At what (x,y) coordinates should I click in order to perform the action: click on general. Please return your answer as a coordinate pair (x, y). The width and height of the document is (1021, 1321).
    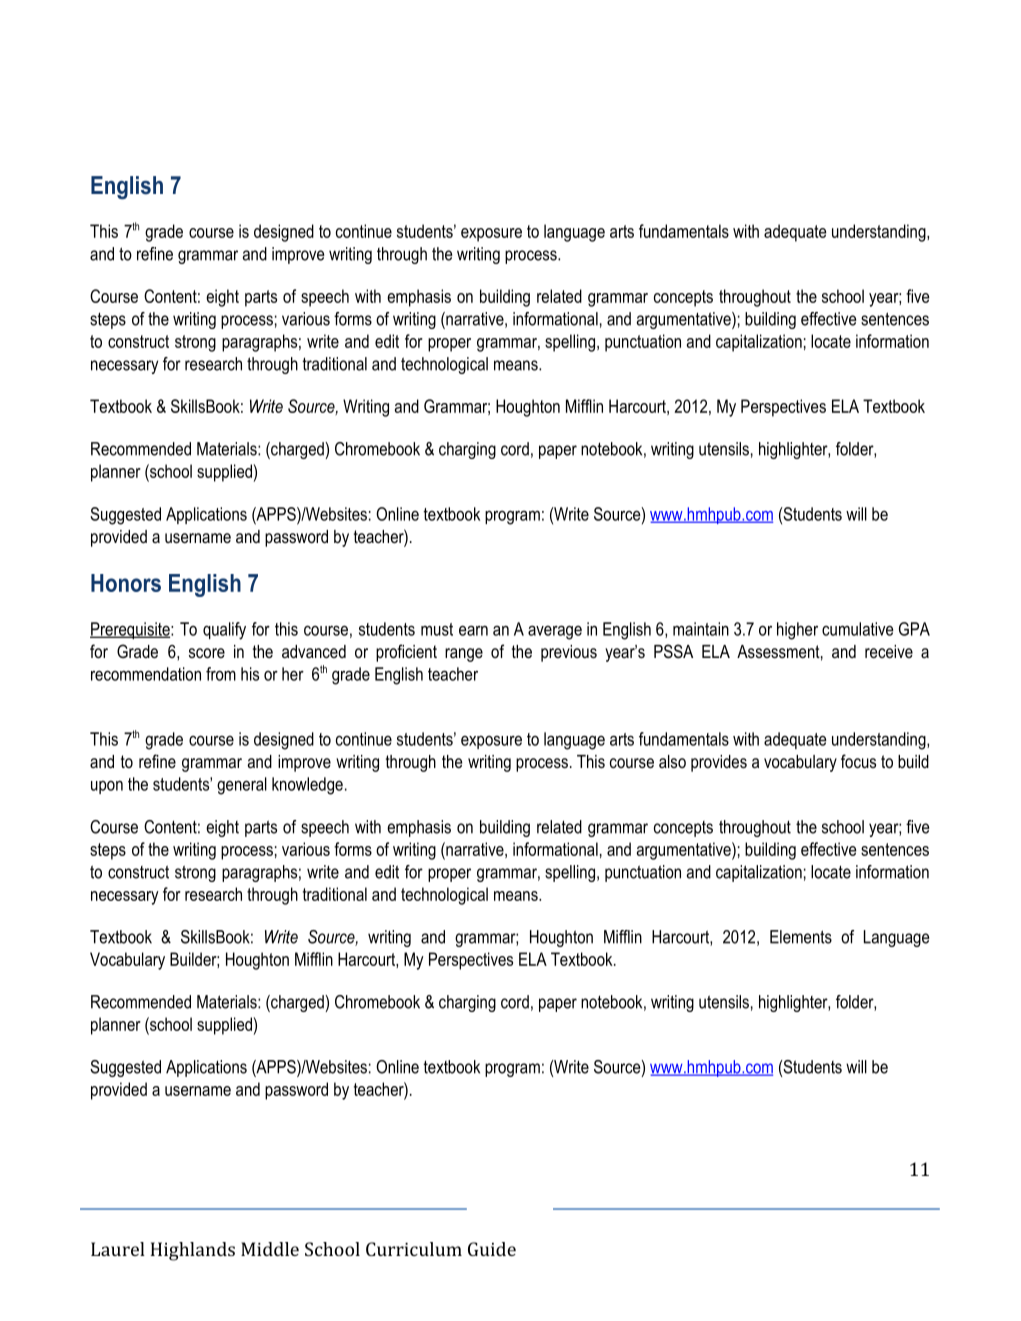
    Looking at the image, I should click on (242, 786).
